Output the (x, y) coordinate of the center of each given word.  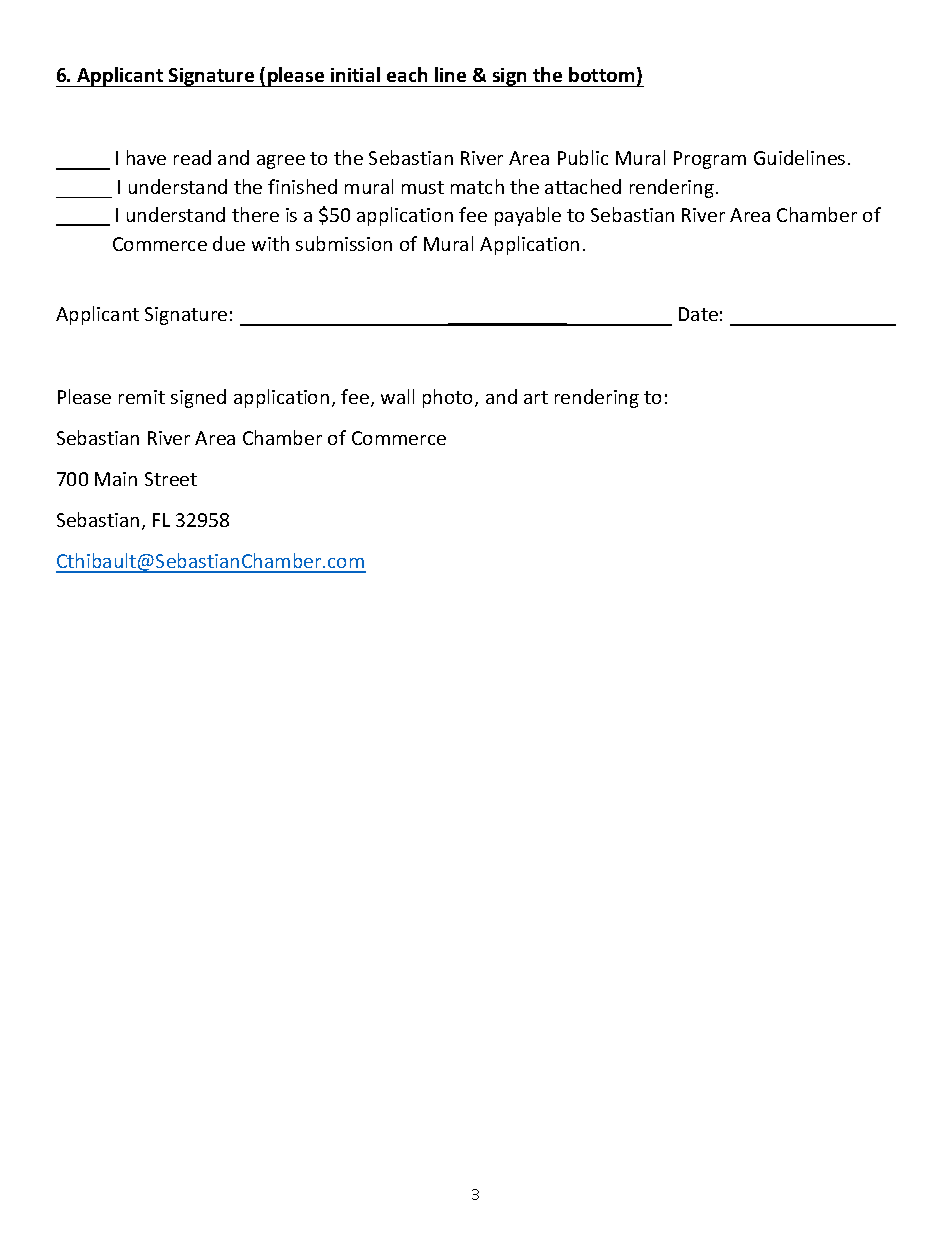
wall (397, 396)
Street (171, 479)
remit (142, 397)
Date (698, 314)
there (255, 214)
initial (355, 74)
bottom (601, 74)
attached (583, 186)
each (407, 74)
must (423, 187)
